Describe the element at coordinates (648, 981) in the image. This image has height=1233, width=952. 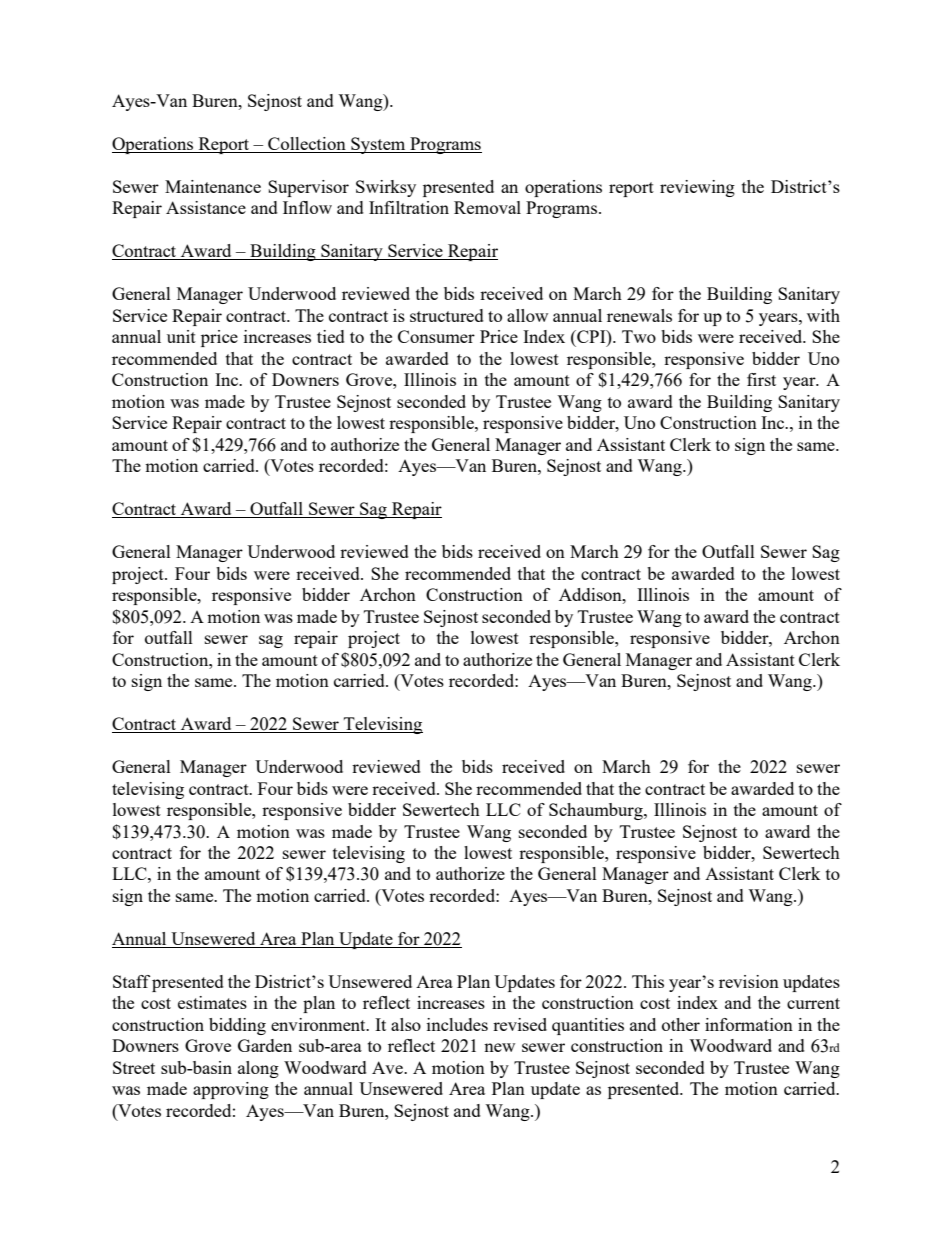
I see `This` at that location.
